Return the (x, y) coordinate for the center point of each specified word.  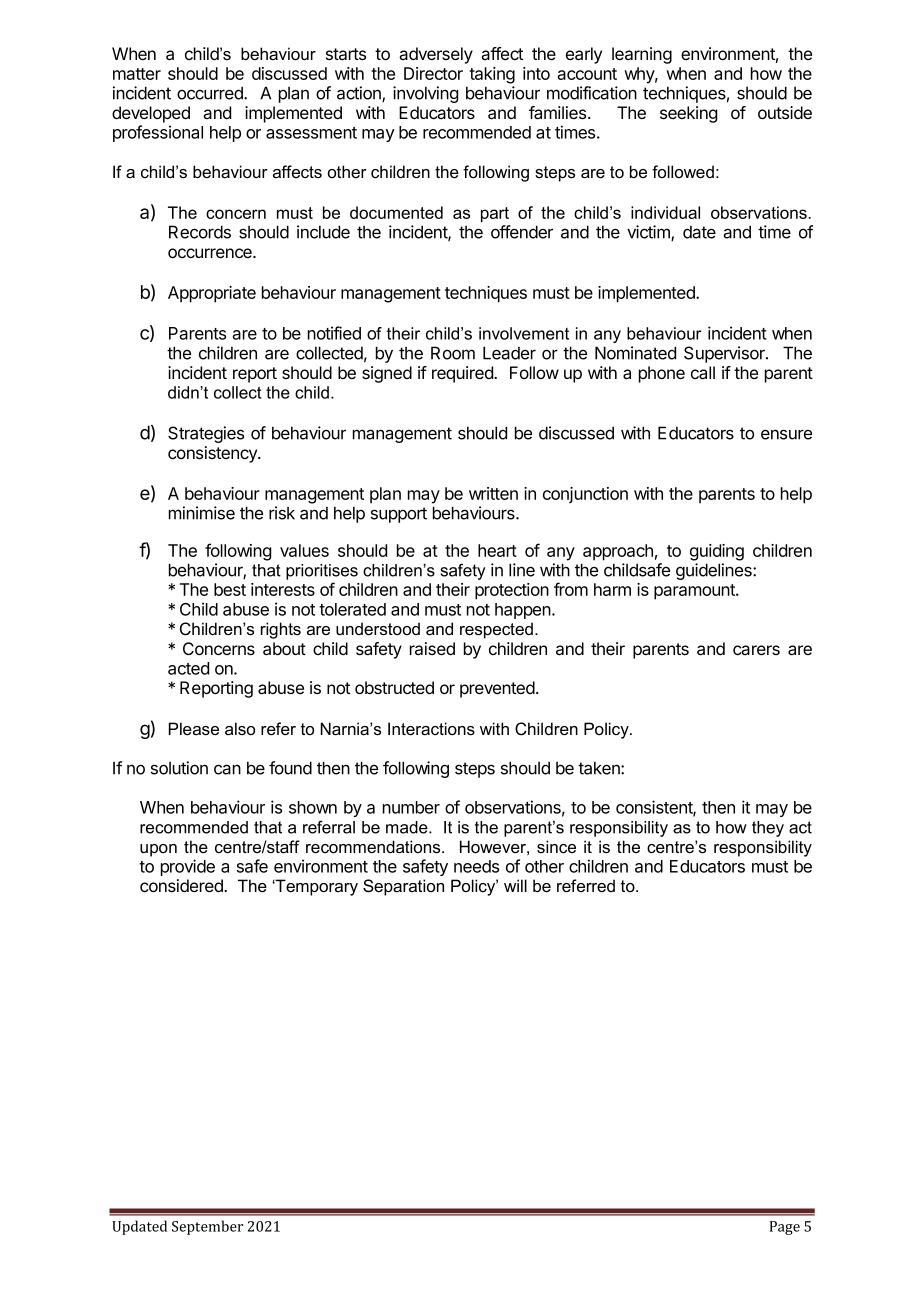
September (207, 1227)
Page (785, 1228)
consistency (213, 454)
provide (188, 867)
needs (476, 866)
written (493, 493)
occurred (211, 93)
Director (433, 73)
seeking (688, 114)
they (768, 829)
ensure (786, 434)
